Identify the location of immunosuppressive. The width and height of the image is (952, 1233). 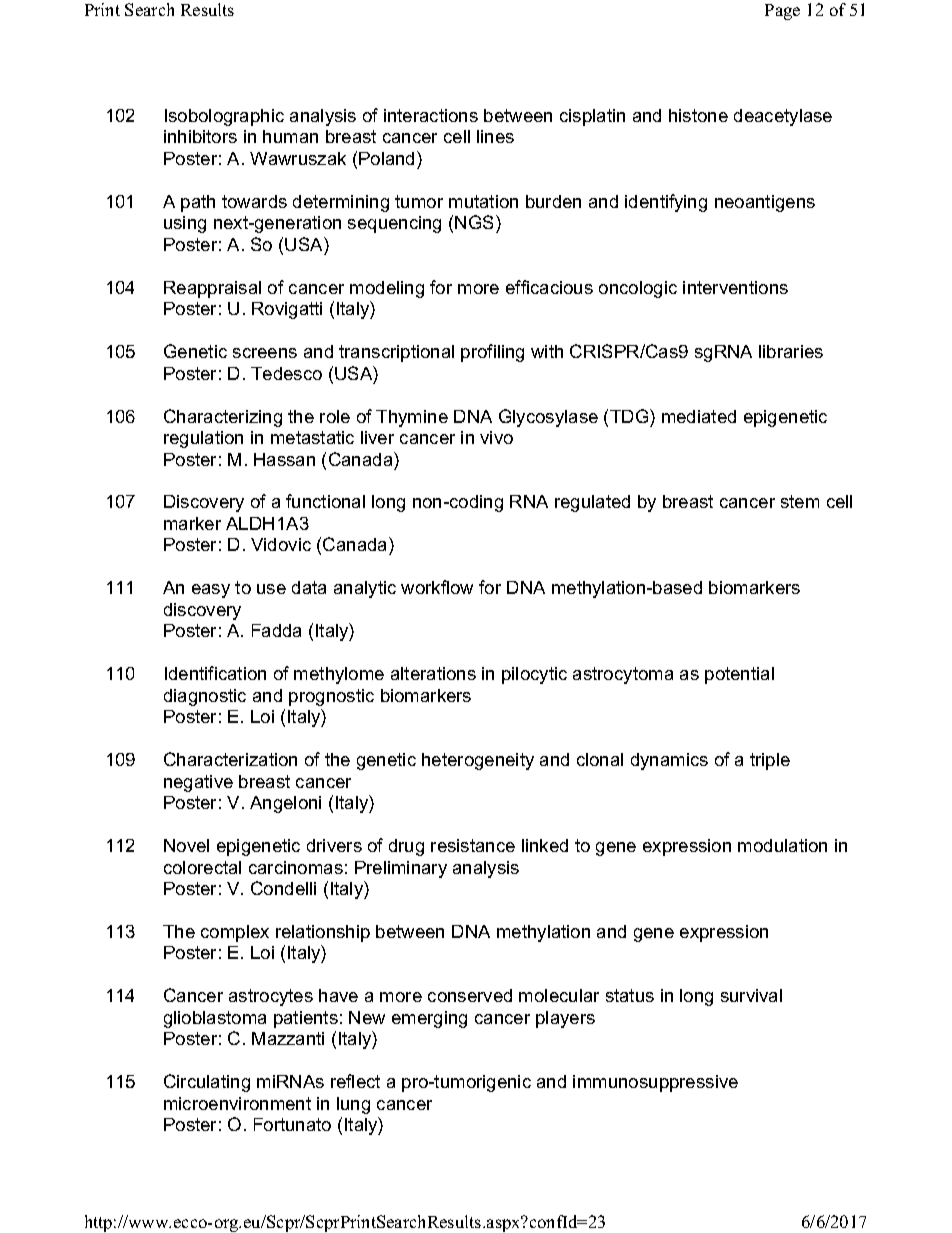
(655, 1083).
